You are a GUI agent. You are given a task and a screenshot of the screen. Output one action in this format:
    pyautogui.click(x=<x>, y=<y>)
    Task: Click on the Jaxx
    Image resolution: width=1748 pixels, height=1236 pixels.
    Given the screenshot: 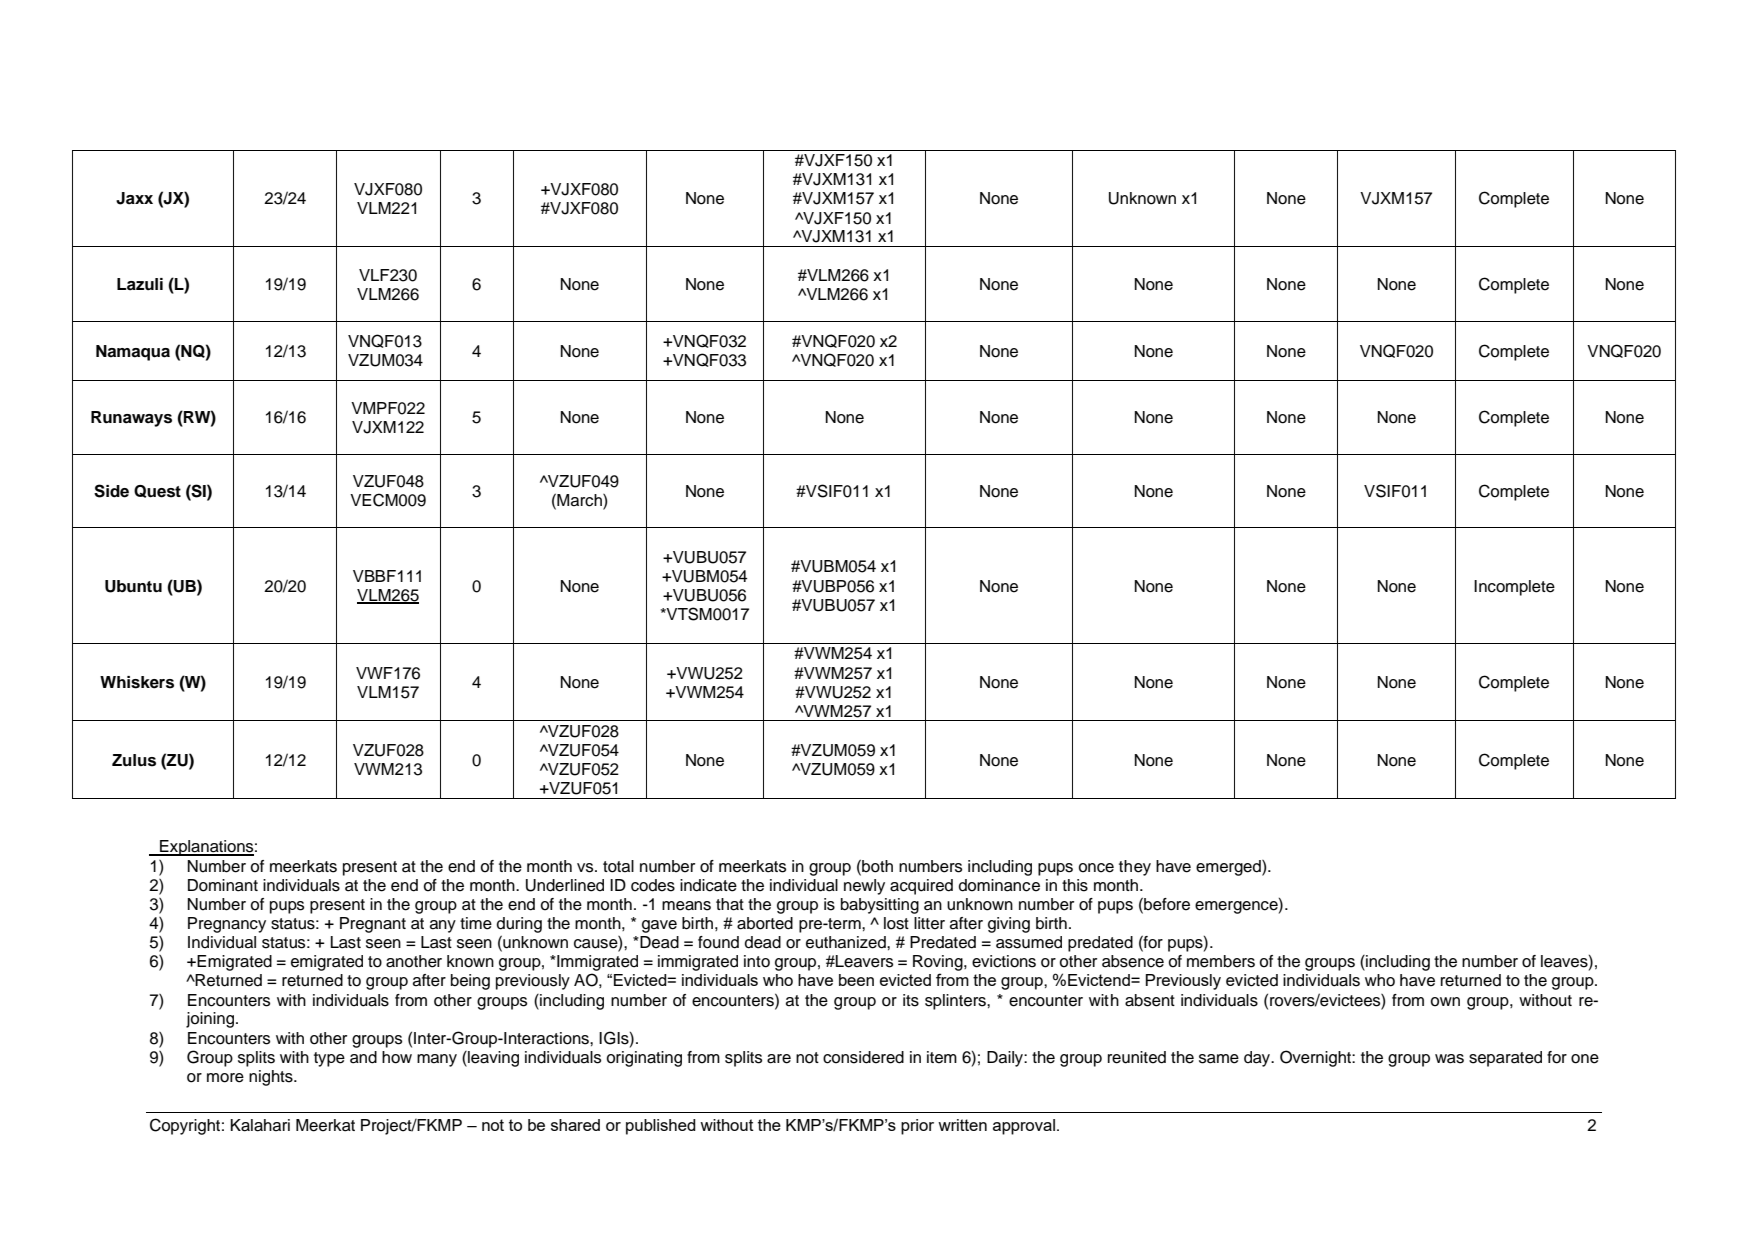 What is the action you would take?
    pyautogui.click(x=134, y=198)
